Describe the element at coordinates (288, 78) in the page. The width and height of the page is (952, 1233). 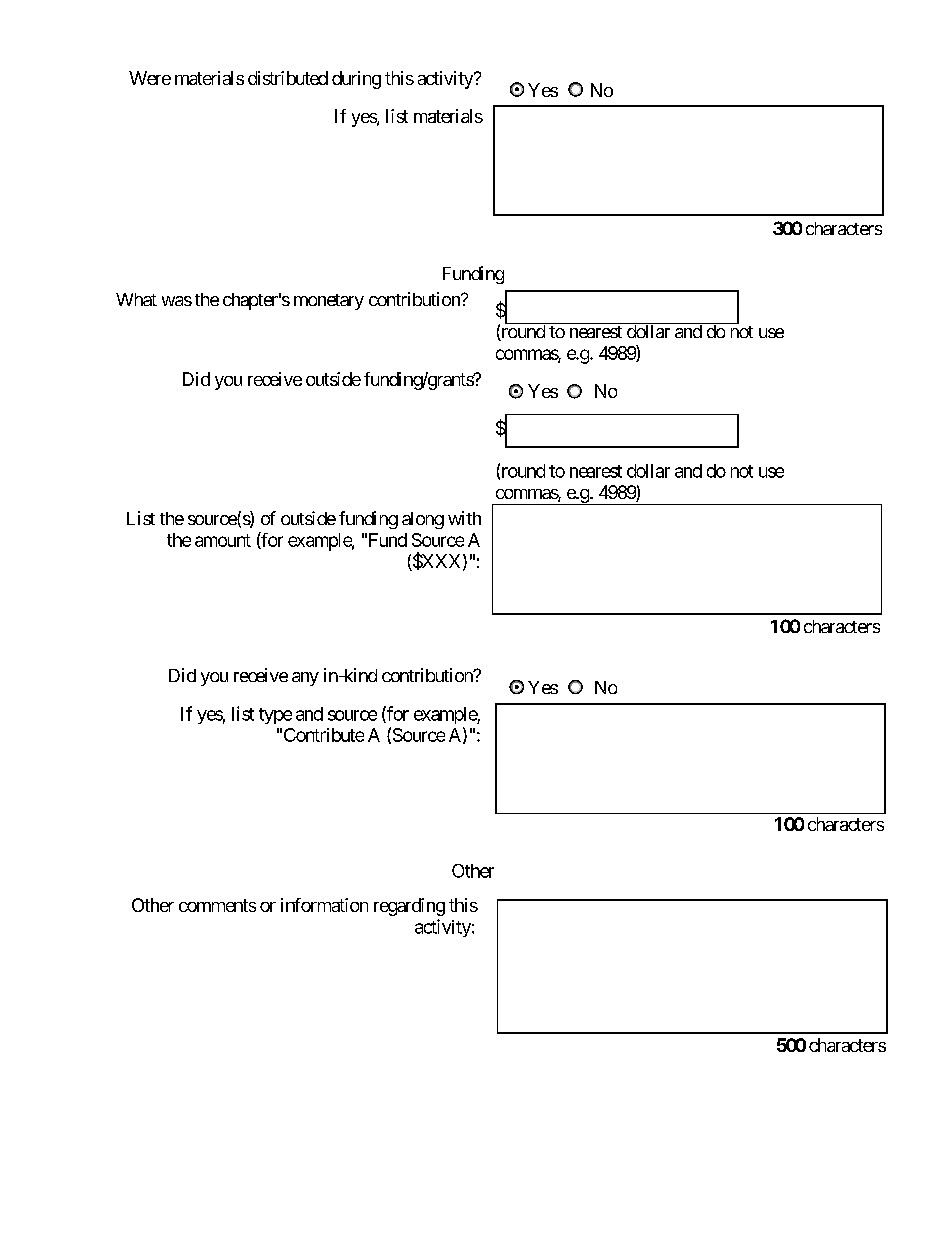
I see `distributed` at that location.
